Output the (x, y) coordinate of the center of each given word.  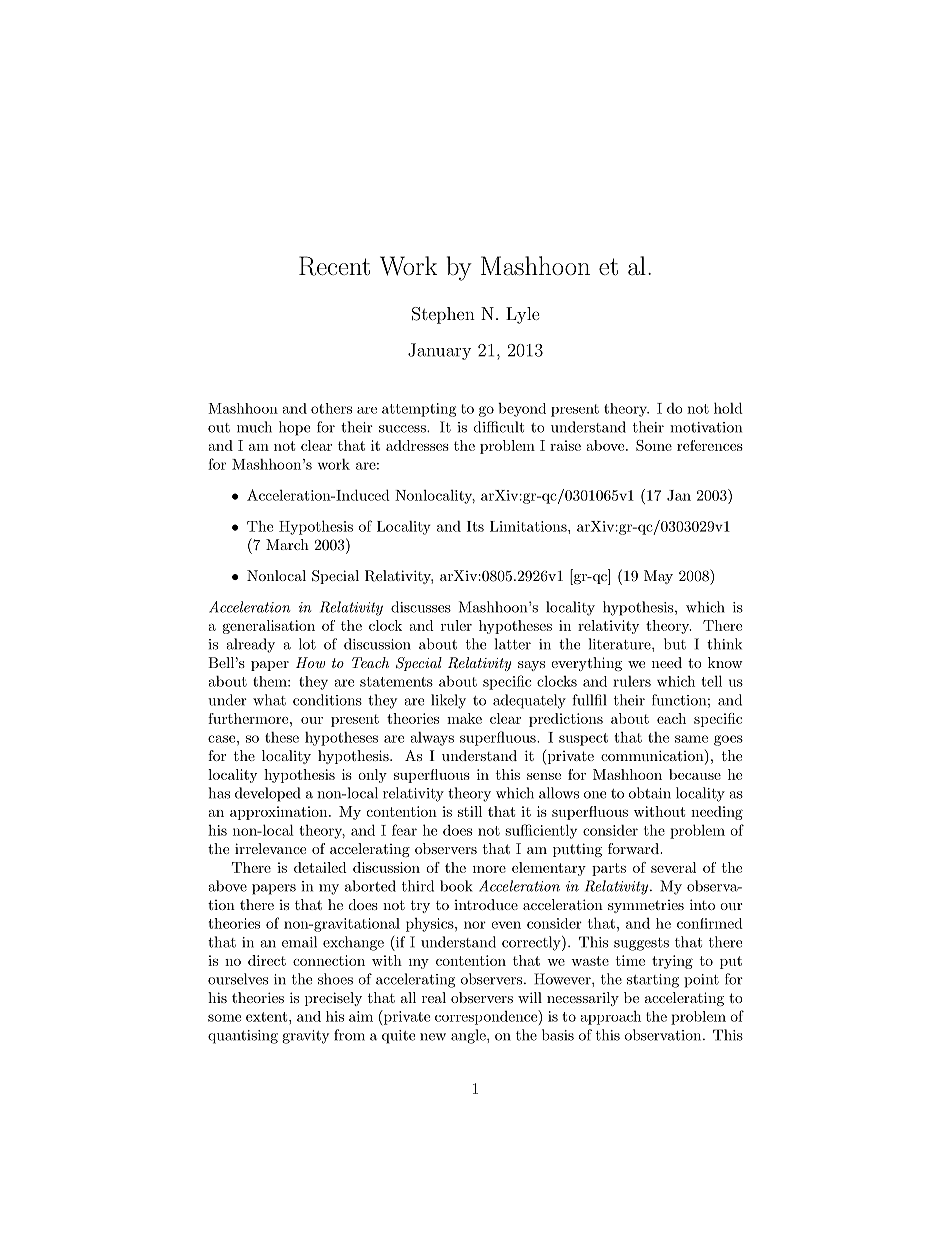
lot (307, 644)
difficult (499, 427)
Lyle (523, 315)
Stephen (443, 315)
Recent (334, 266)
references (710, 445)
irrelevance (270, 848)
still (470, 811)
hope (294, 428)
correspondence (487, 1017)
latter (513, 644)
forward (634, 848)
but (675, 644)
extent (266, 1017)
